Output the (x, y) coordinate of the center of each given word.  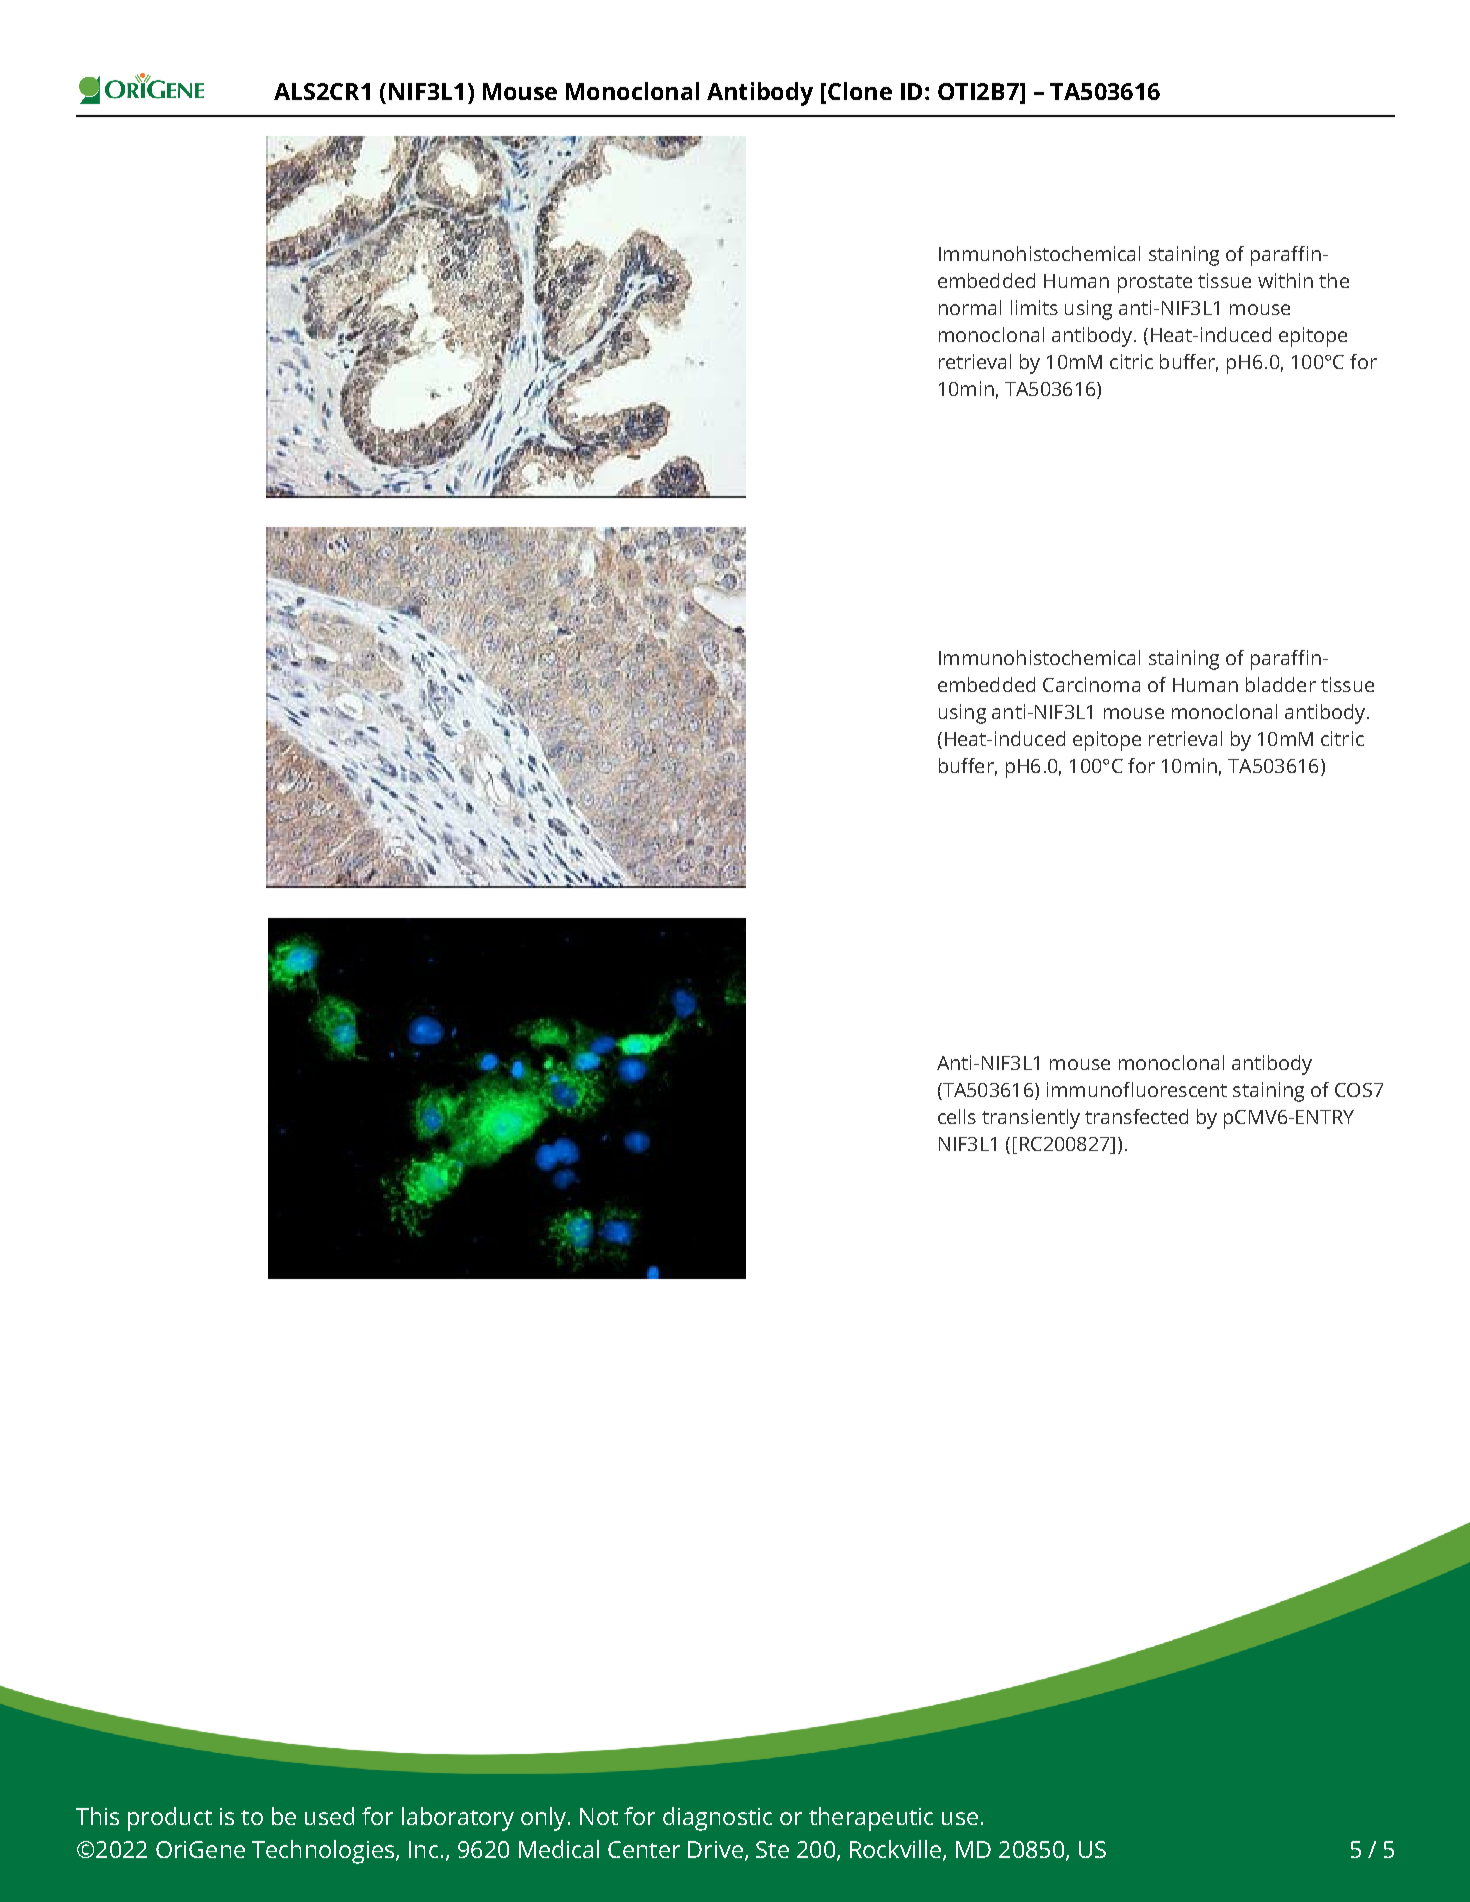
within (1285, 280)
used (329, 1816)
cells (957, 1116)
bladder (1281, 684)
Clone (860, 91)
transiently (1031, 1119)
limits (1034, 307)
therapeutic (871, 1819)
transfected (1136, 1116)
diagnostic (717, 1819)
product (170, 1819)
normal (970, 307)
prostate (1155, 284)
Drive (715, 1849)
